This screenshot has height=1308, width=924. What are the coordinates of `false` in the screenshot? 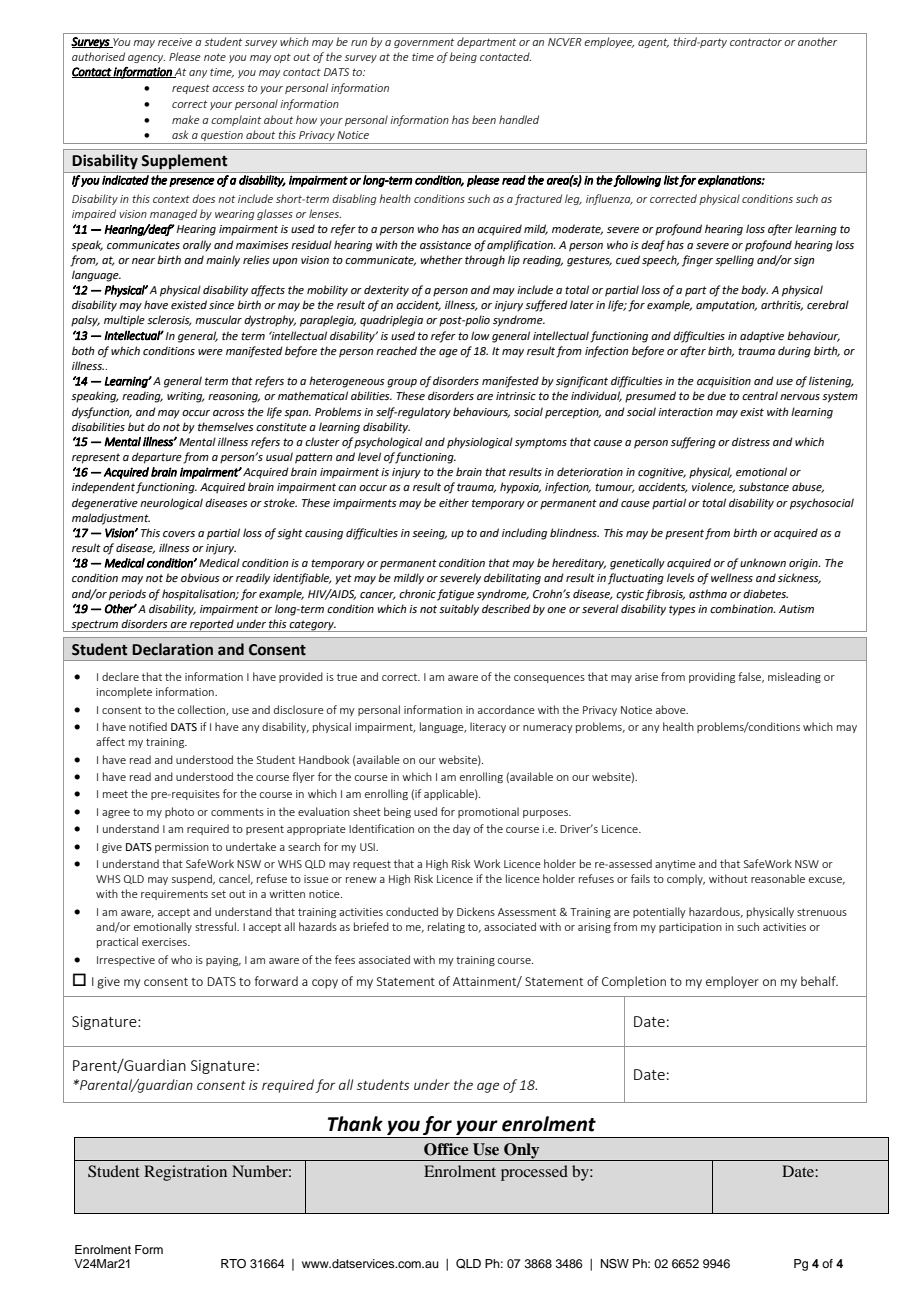 It's located at (751, 677).
